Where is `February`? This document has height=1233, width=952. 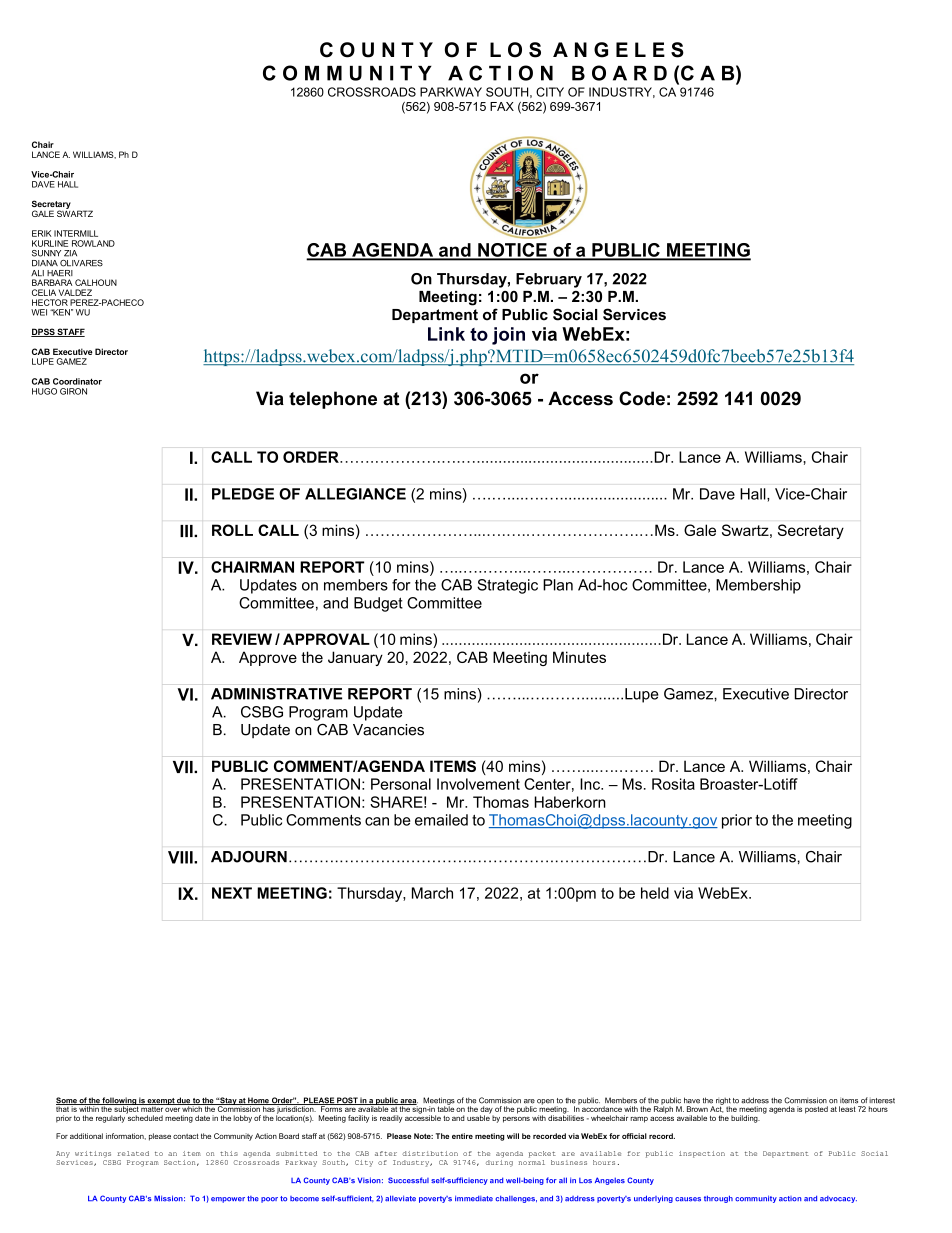
February is located at coordinates (549, 280).
